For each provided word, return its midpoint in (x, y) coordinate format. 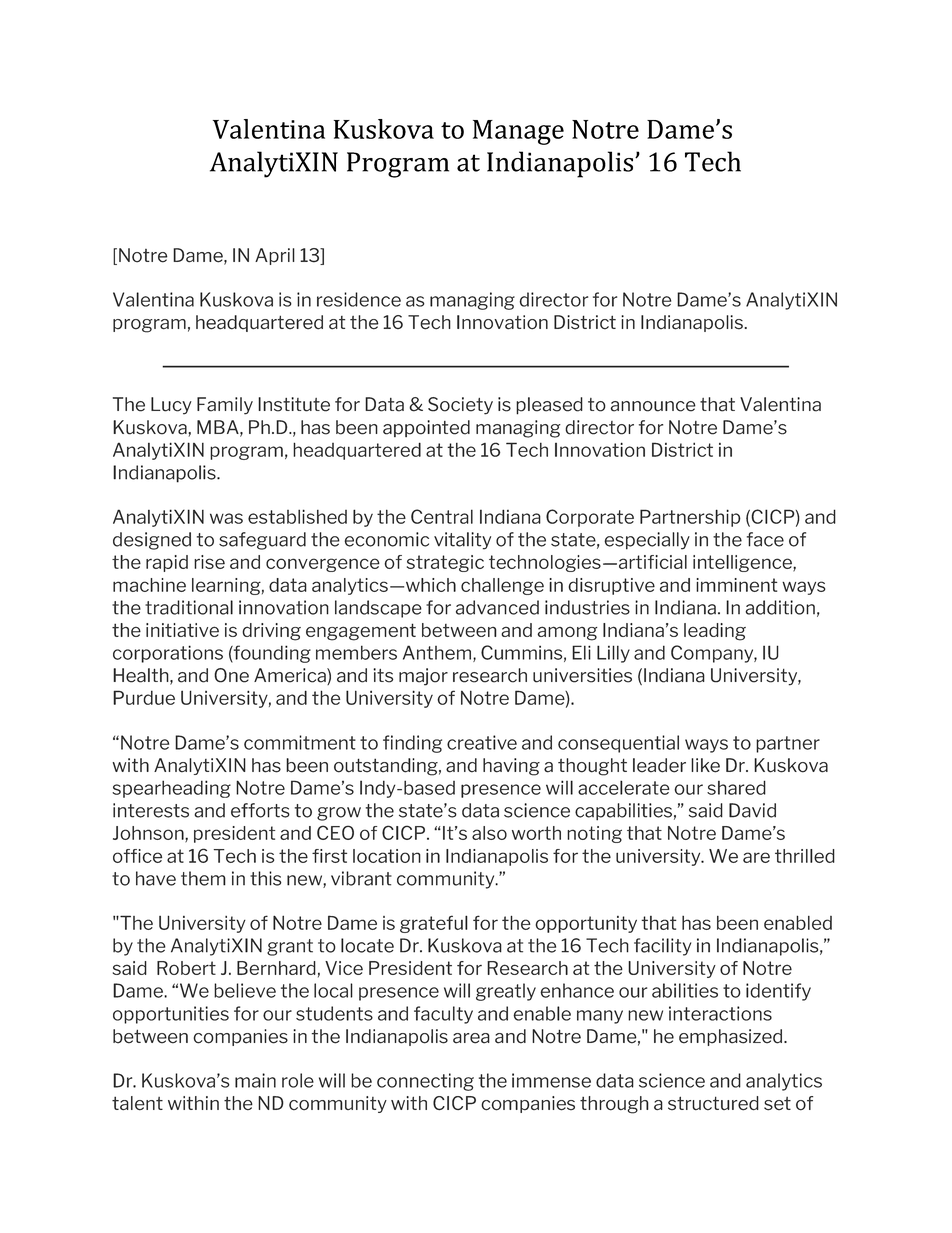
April (275, 256)
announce (653, 406)
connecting (425, 1082)
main (255, 1080)
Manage (518, 132)
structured (713, 1103)
